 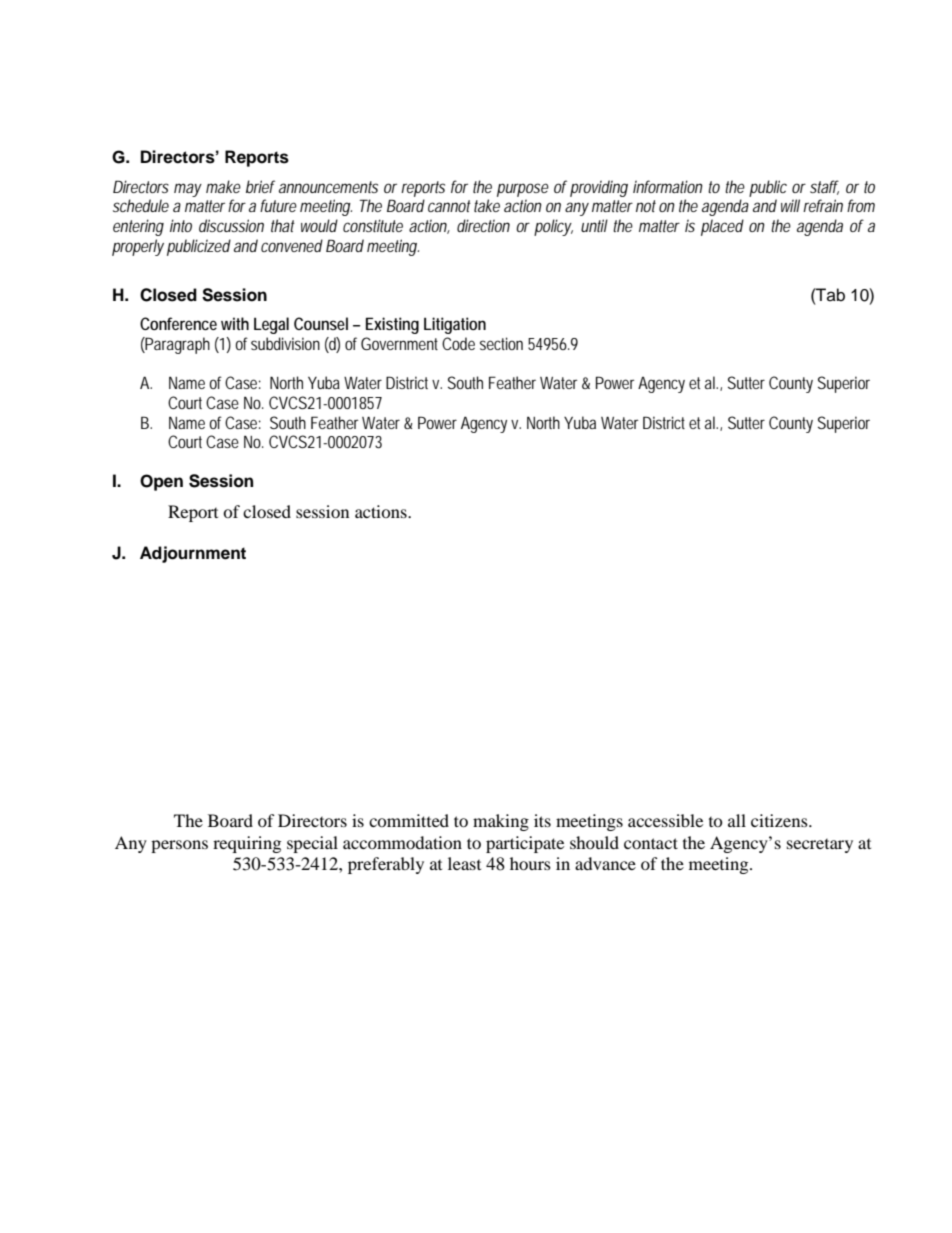 I want to click on take, so click(x=487, y=205).
